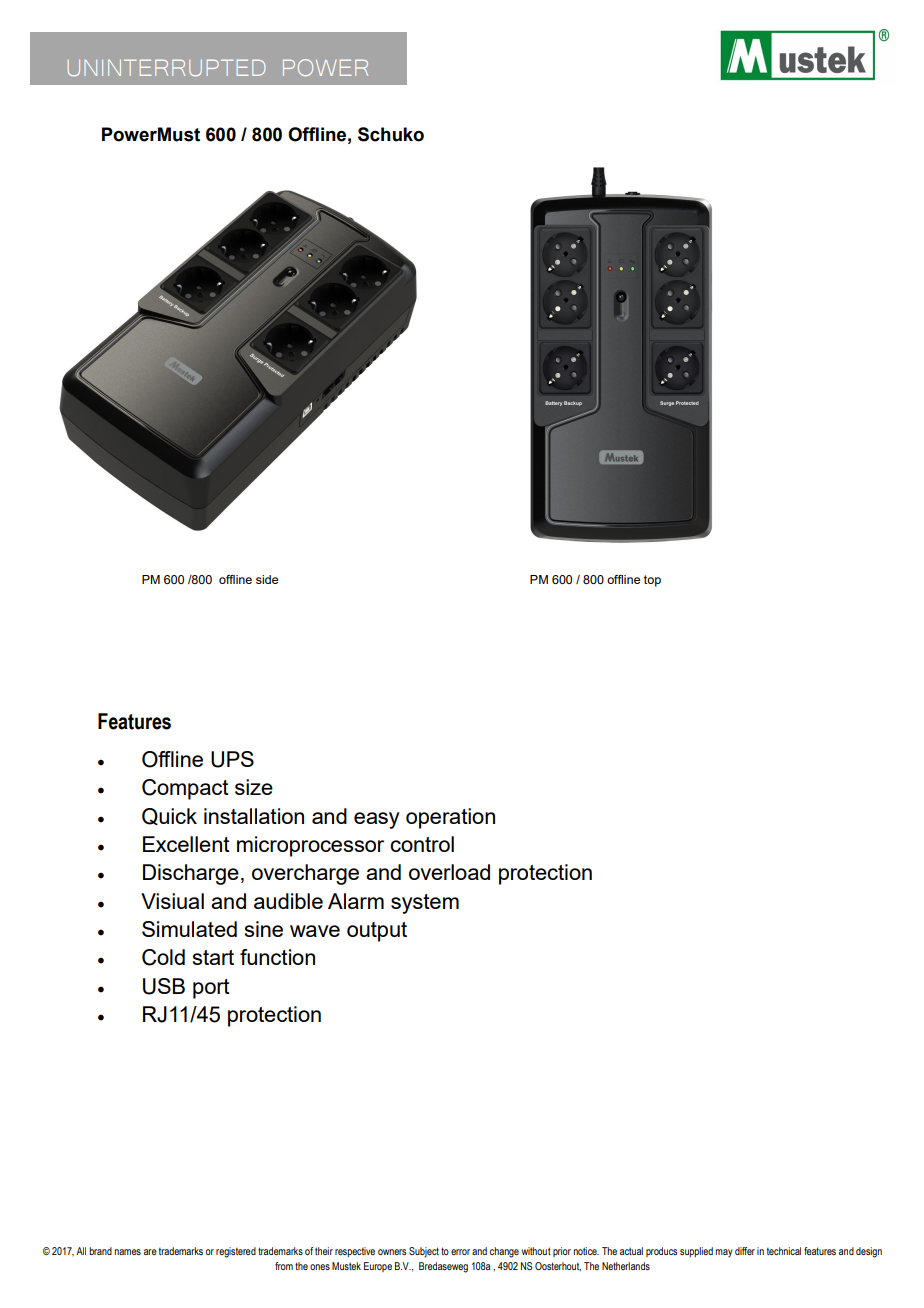 The width and height of the document is (924, 1308). What do you see at coordinates (167, 67) in the document?
I see `UNINTERRUPTED` at bounding box center [167, 67].
